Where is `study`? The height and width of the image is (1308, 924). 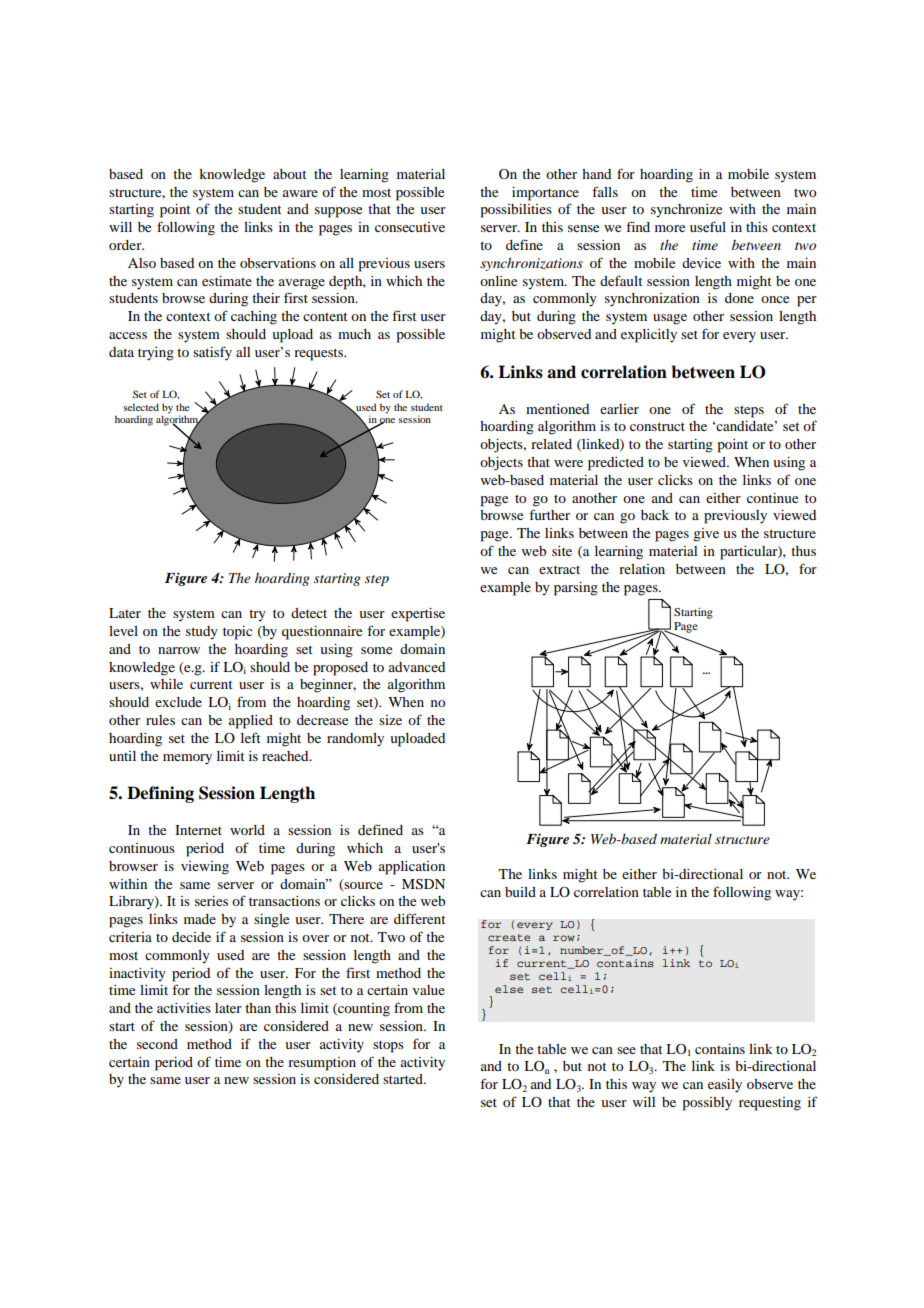
study is located at coordinates (202, 633).
